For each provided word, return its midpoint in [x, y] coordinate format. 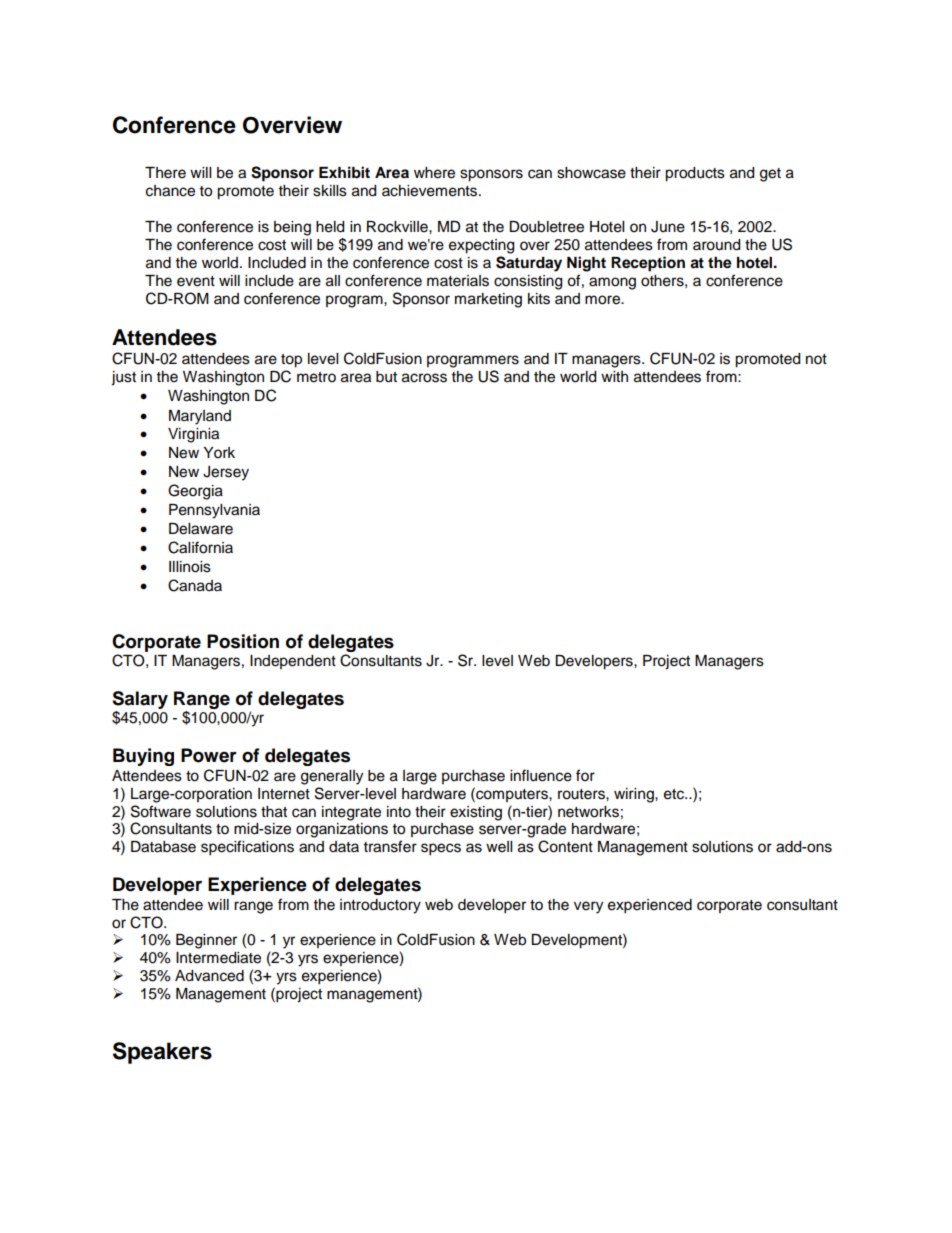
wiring [635, 795]
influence [541, 775]
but [386, 377]
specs [441, 849]
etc [675, 794]
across [424, 378]
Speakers [162, 1053]
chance [170, 191]
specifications [247, 848]
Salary [140, 700]
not [816, 359]
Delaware [201, 529]
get [770, 175]
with [614, 376]
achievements [431, 191]
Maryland [200, 417]
